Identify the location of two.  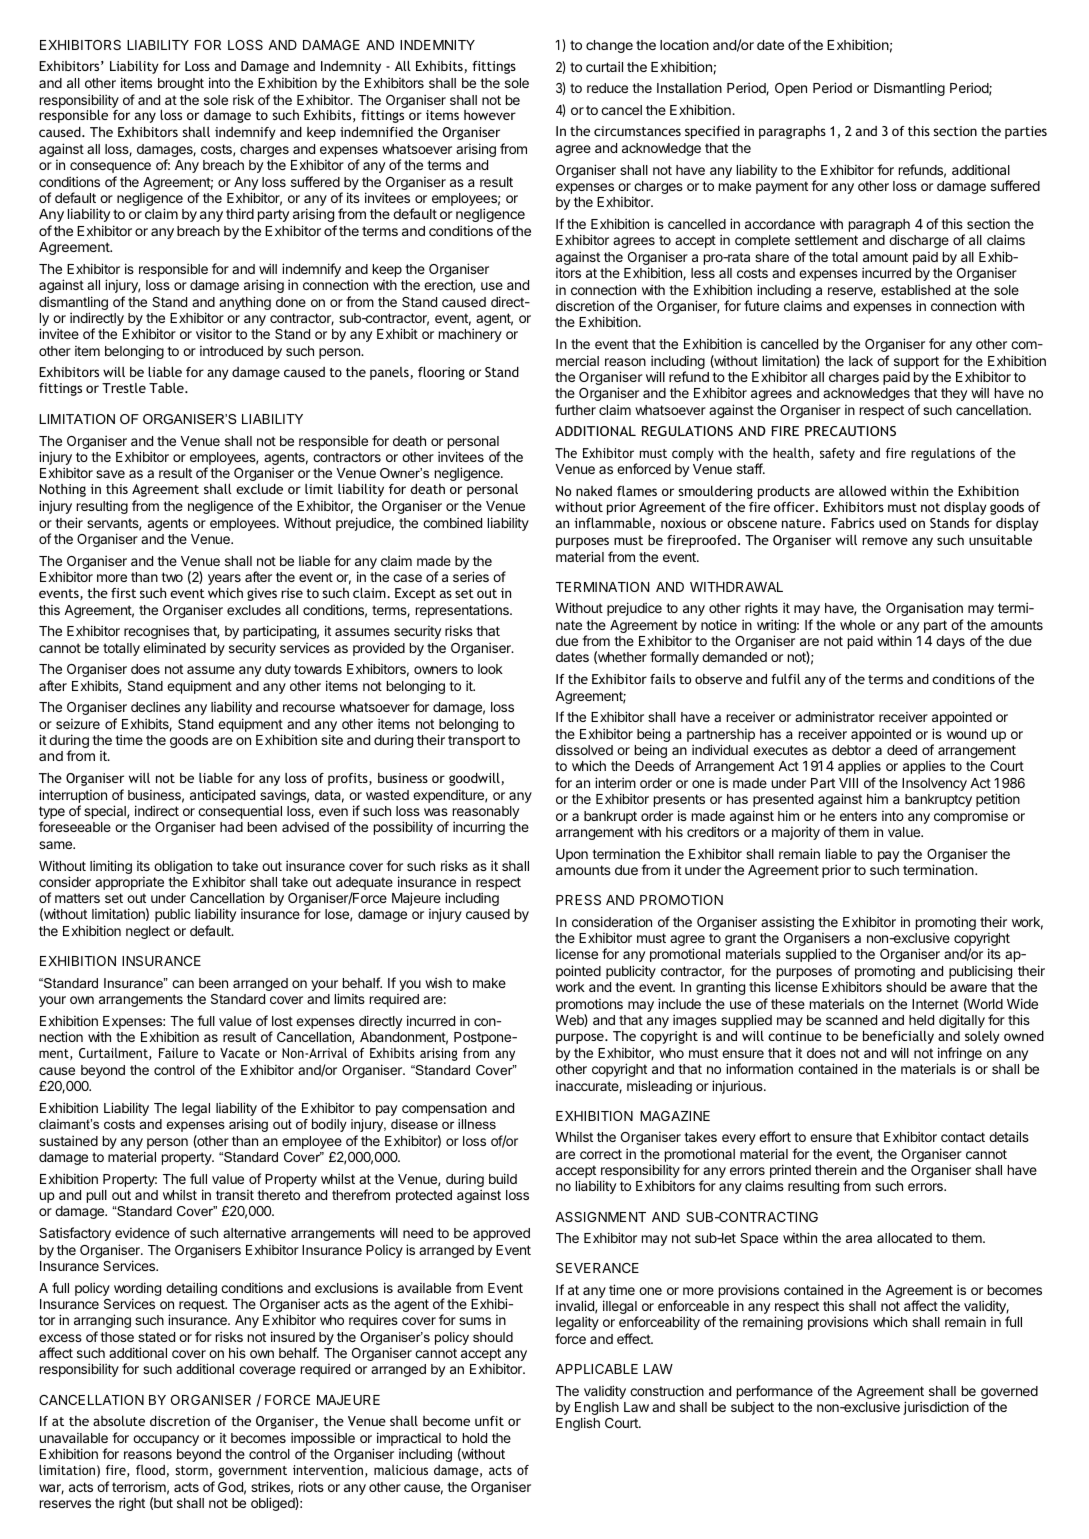
(172, 577).
